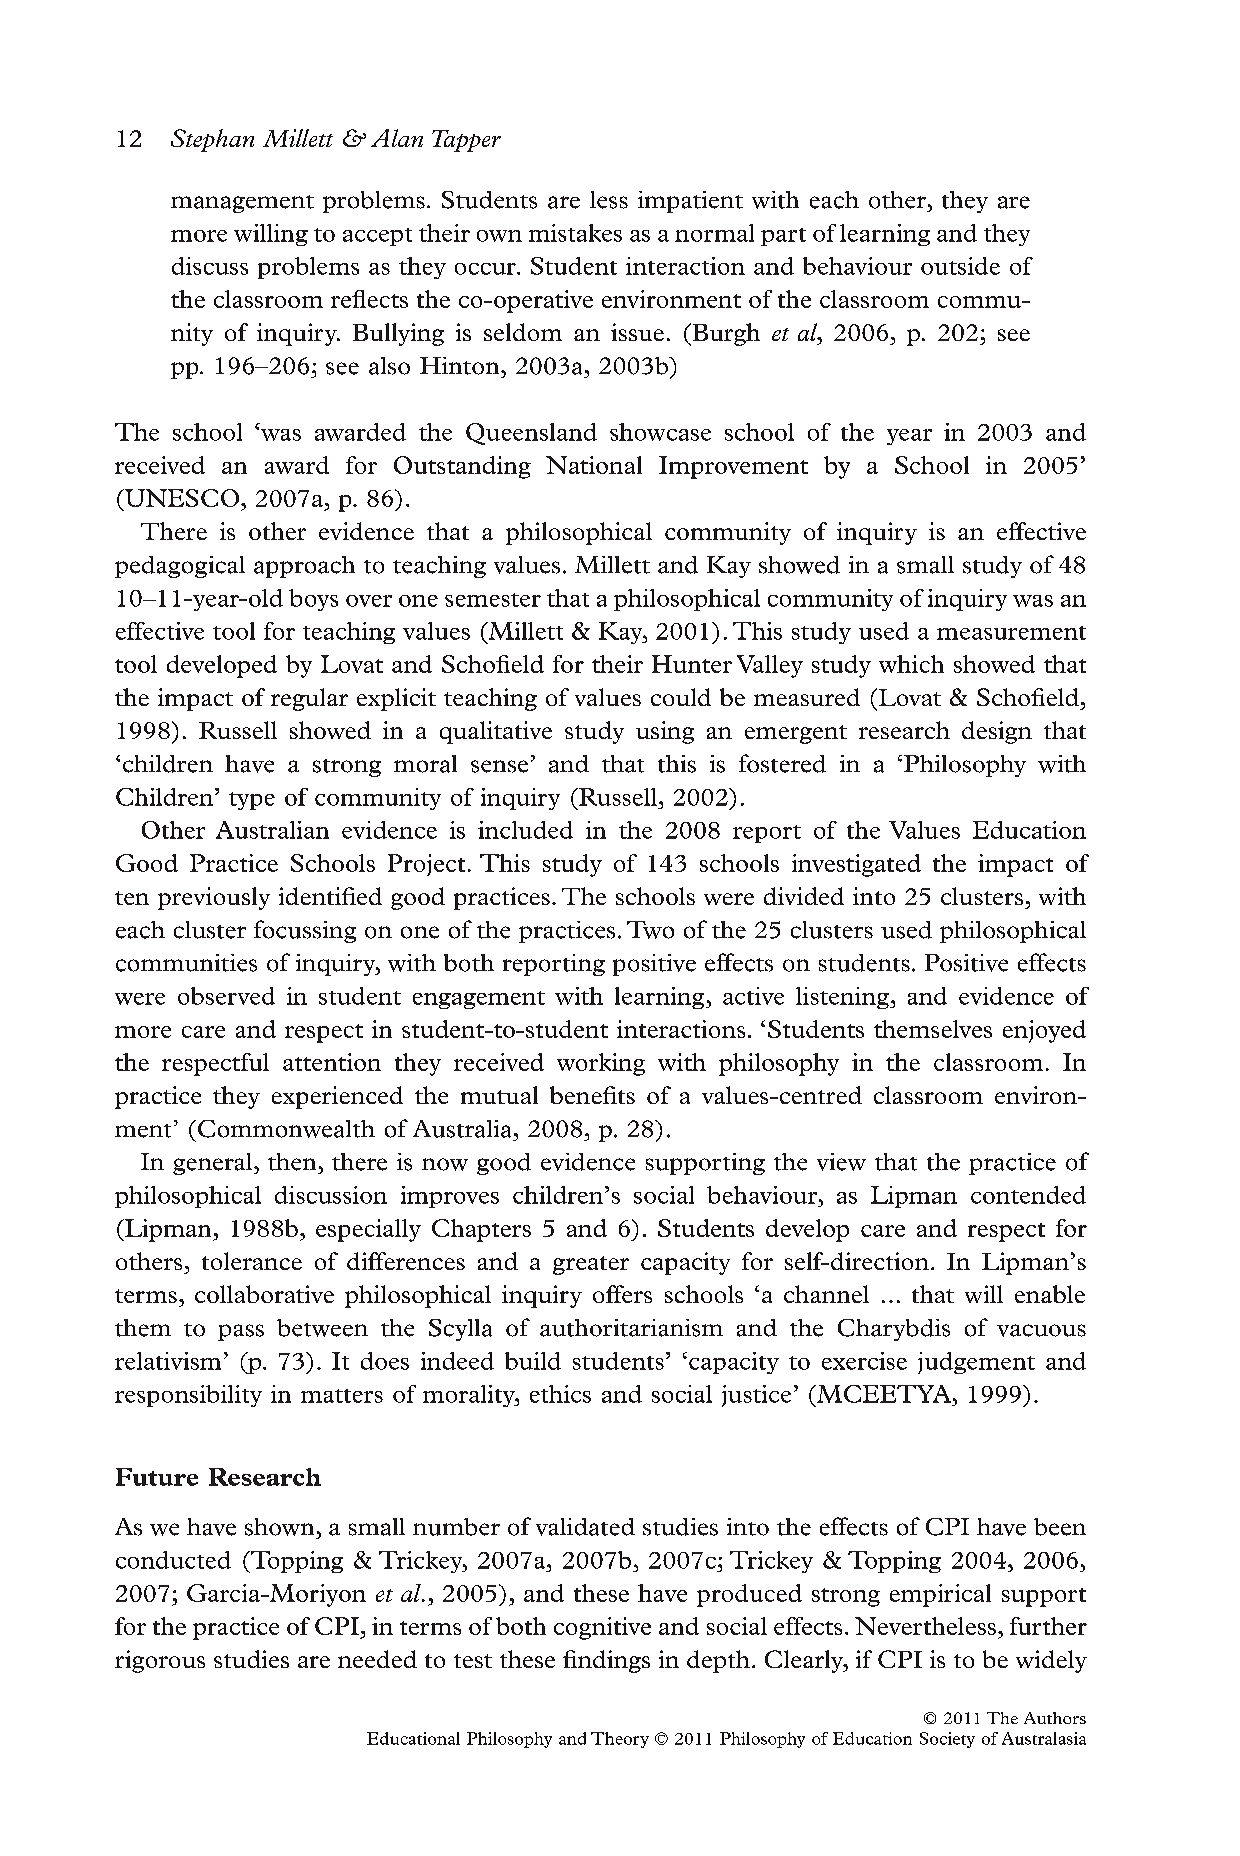 Image resolution: width=1240 pixels, height=1856 pixels. Describe the element at coordinates (650, 930) in the screenshot. I see `Two` at that location.
